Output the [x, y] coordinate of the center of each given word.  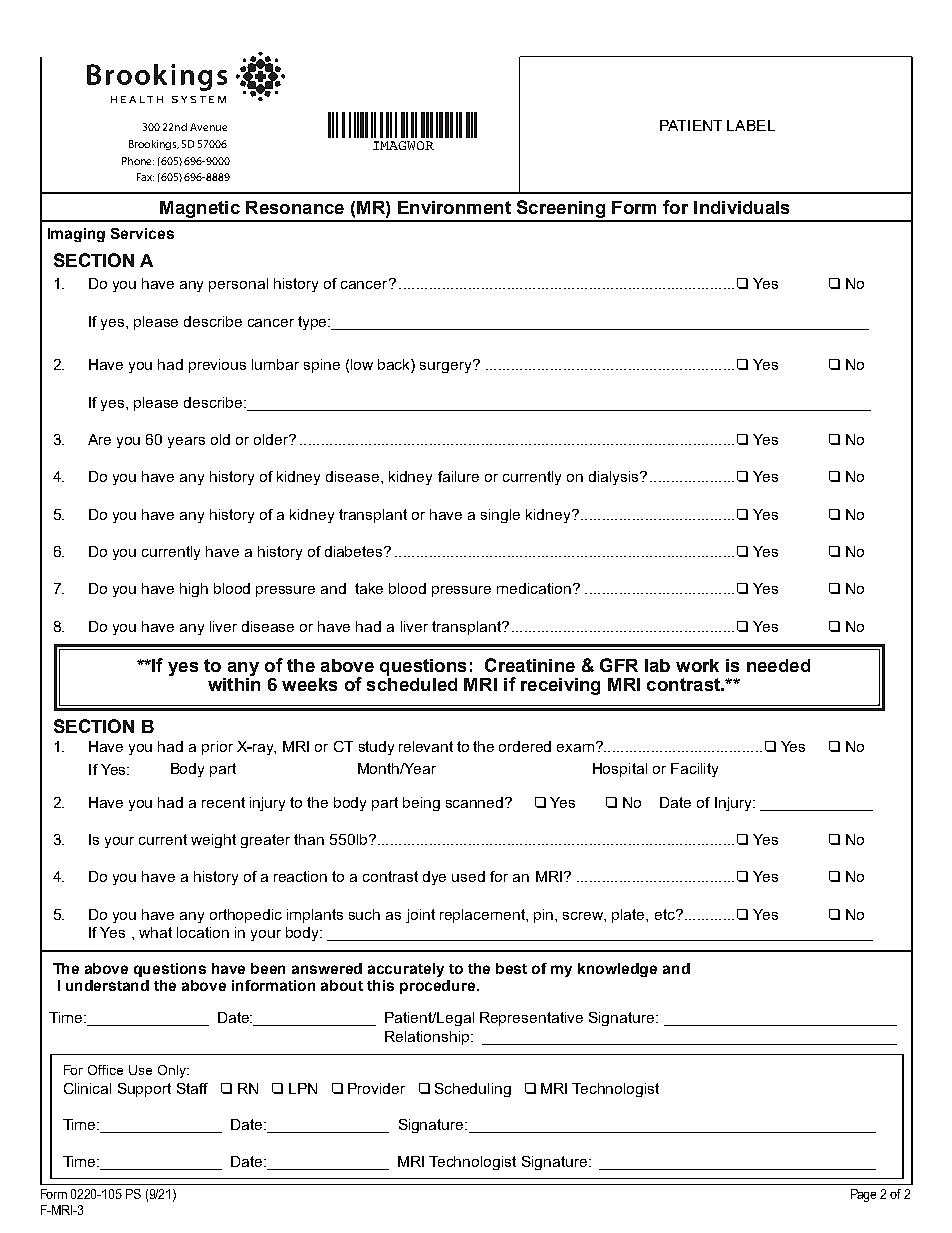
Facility [694, 770]
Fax [145, 177]
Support [144, 1090]
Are [99, 439]
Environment [454, 207]
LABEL [751, 125]
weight [213, 841]
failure [458, 476]
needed [778, 665]
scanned [476, 802]
